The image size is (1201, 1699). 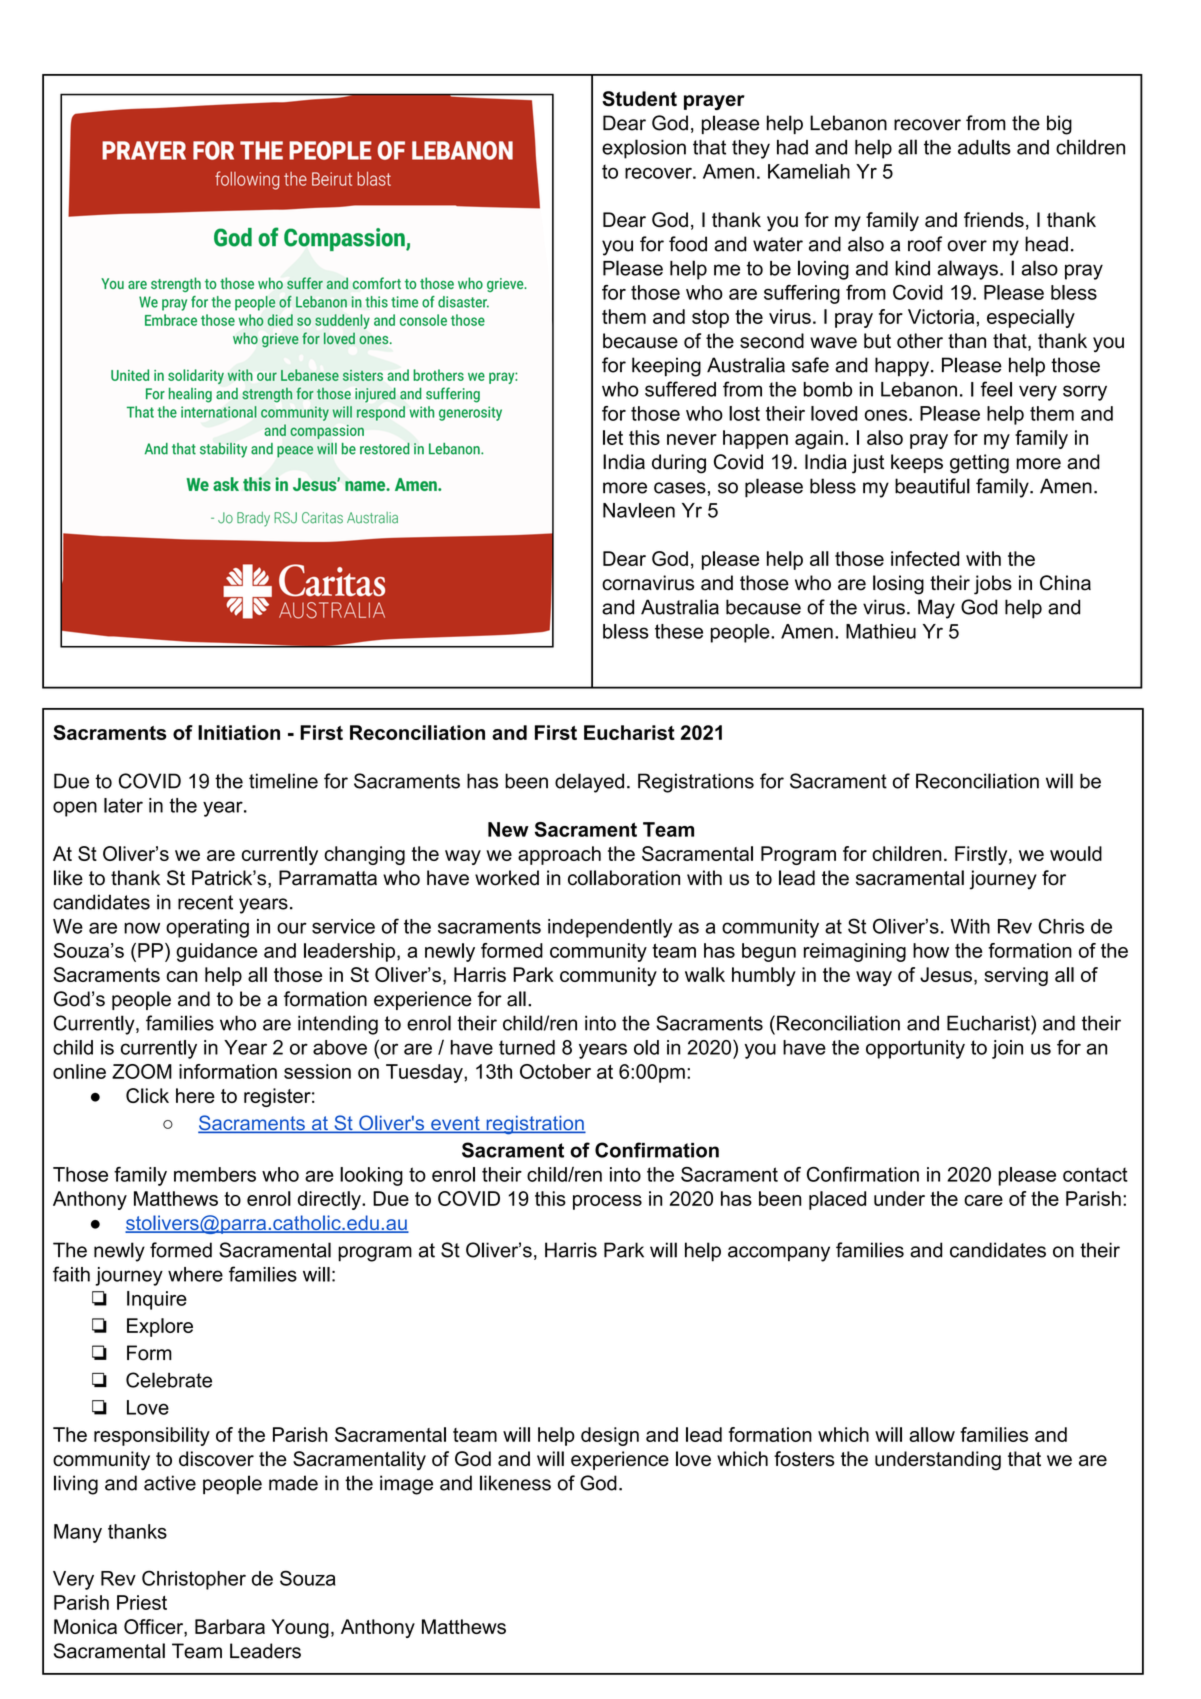 I want to click on May, so click(x=936, y=609).
